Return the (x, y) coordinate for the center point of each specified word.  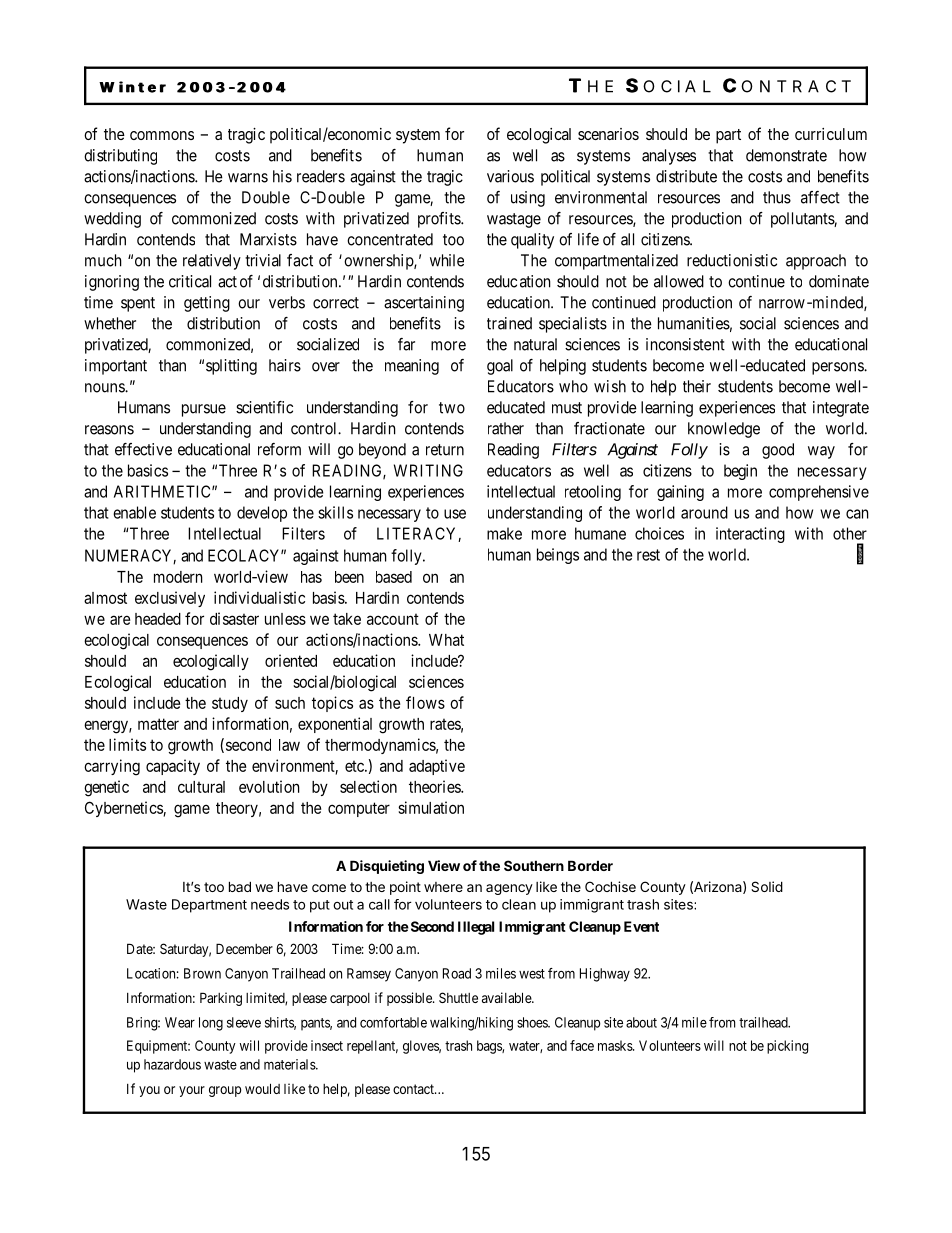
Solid (767, 886)
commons (162, 135)
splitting (231, 367)
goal (500, 367)
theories (435, 786)
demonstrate (786, 155)
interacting (750, 535)
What (446, 640)
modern (178, 577)
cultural (201, 787)
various (510, 176)
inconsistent (685, 344)
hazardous (172, 1064)
